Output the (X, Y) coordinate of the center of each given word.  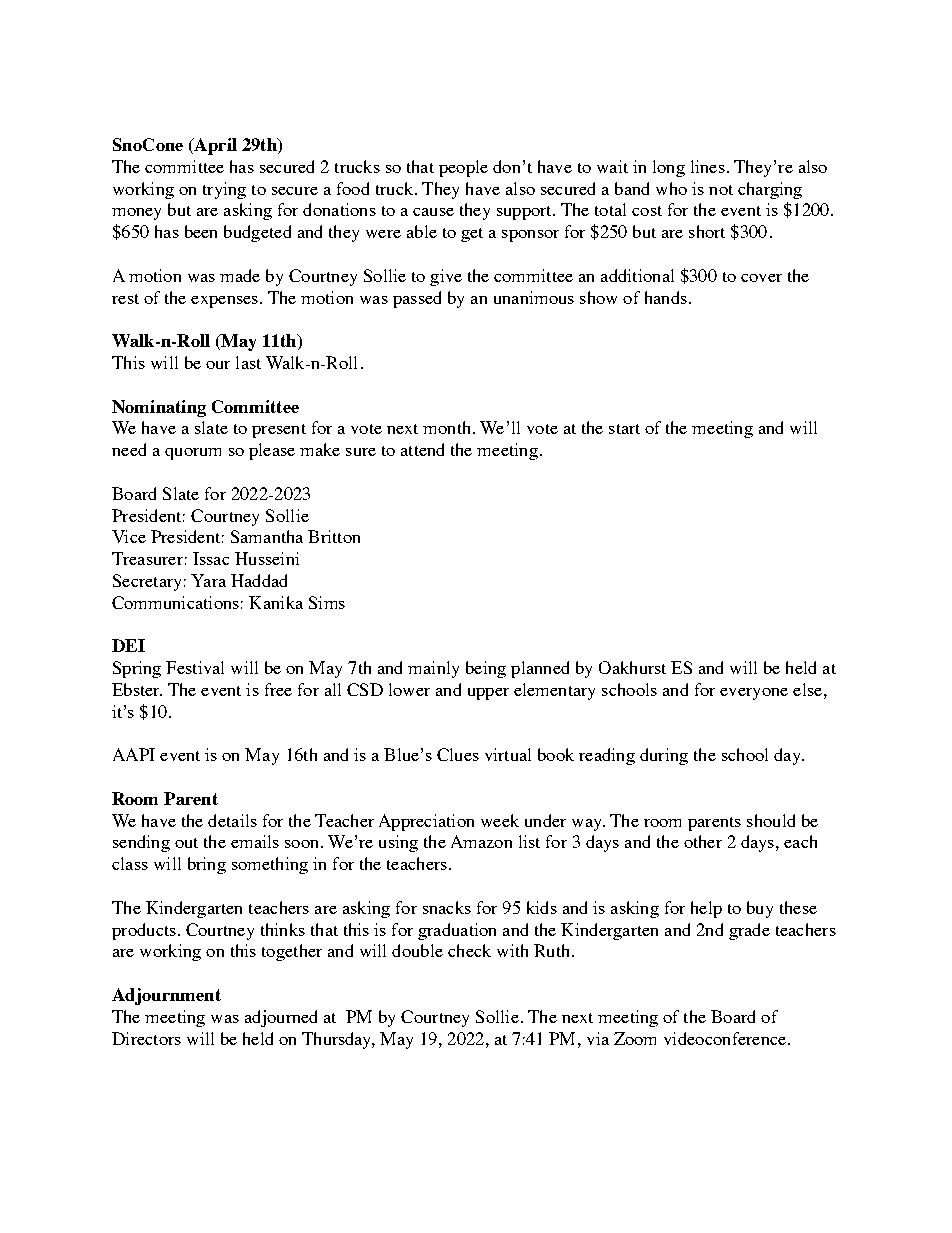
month (446, 427)
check (469, 950)
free (278, 689)
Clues (458, 754)
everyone (754, 694)
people (463, 168)
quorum (193, 454)
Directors (146, 1038)
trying (224, 190)
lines (708, 166)
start (624, 429)
